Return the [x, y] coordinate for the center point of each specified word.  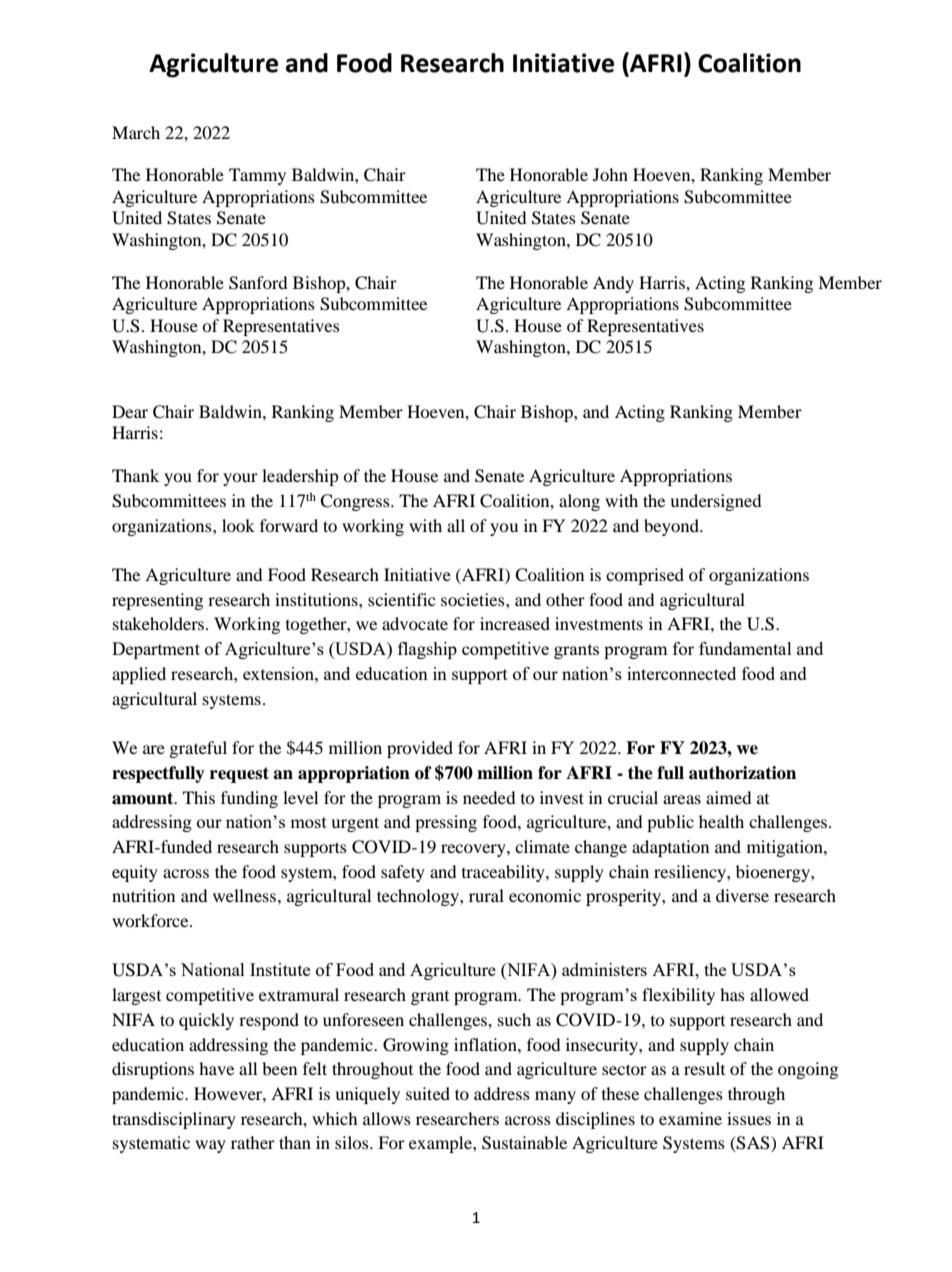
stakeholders [160, 623]
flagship [427, 650]
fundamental [745, 648]
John [610, 174]
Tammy [257, 176]
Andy [613, 284]
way [210, 1146]
